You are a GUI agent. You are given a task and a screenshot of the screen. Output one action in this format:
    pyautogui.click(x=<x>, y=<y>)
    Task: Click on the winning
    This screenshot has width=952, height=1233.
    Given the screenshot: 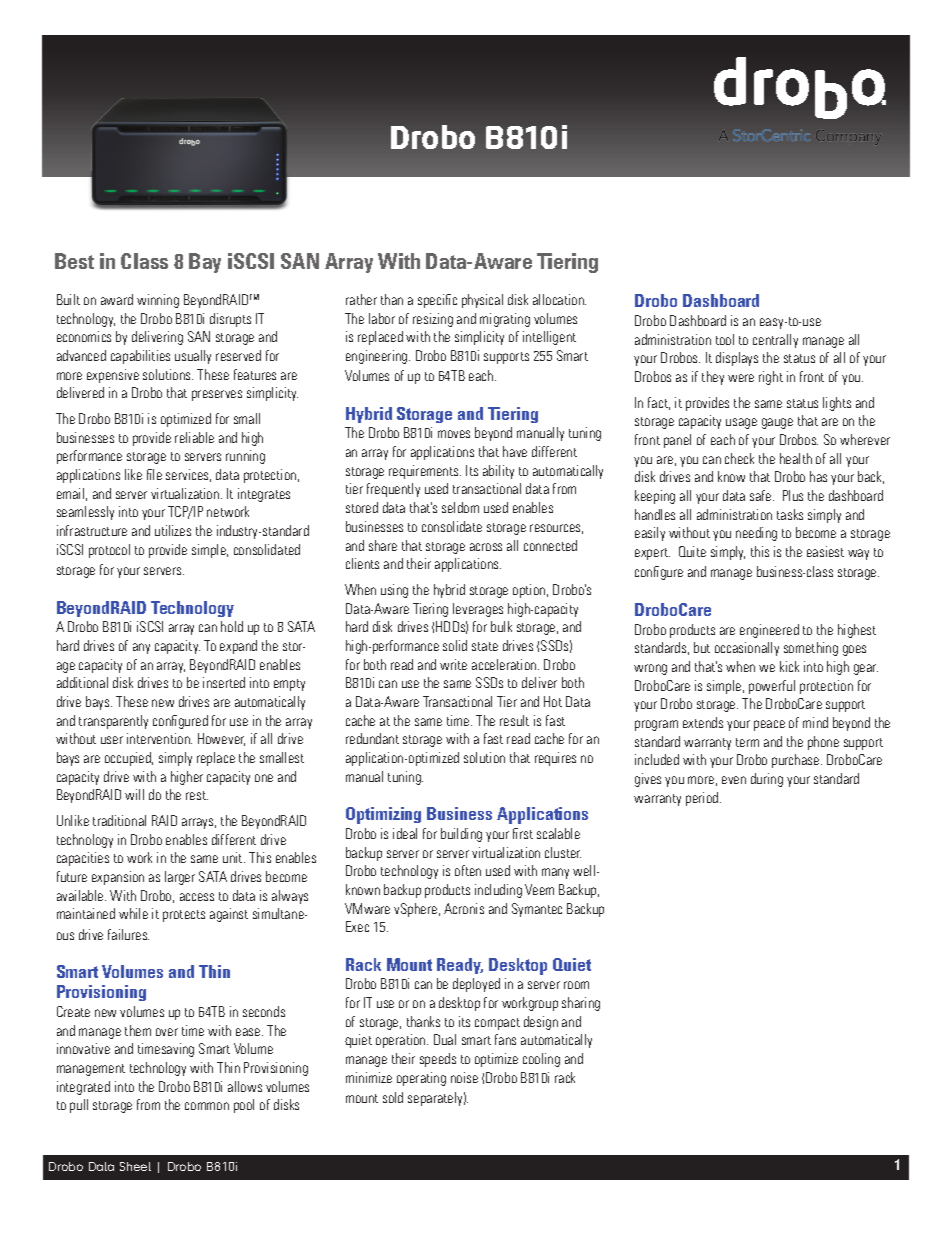 What is the action you would take?
    pyautogui.click(x=158, y=301)
